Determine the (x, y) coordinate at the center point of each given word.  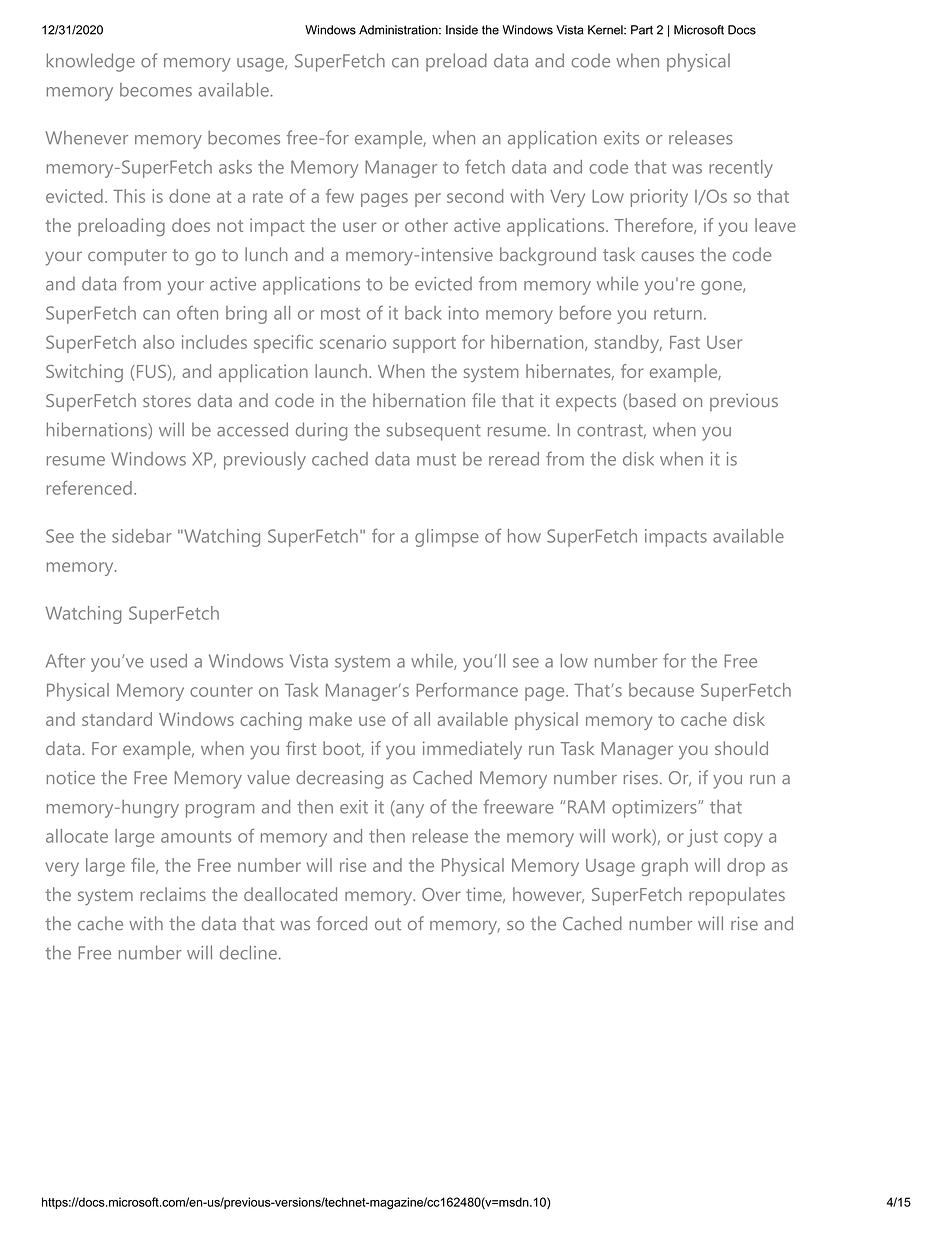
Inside (462, 30)
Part (642, 30)
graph (664, 867)
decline (248, 952)
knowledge (91, 62)
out (388, 924)
